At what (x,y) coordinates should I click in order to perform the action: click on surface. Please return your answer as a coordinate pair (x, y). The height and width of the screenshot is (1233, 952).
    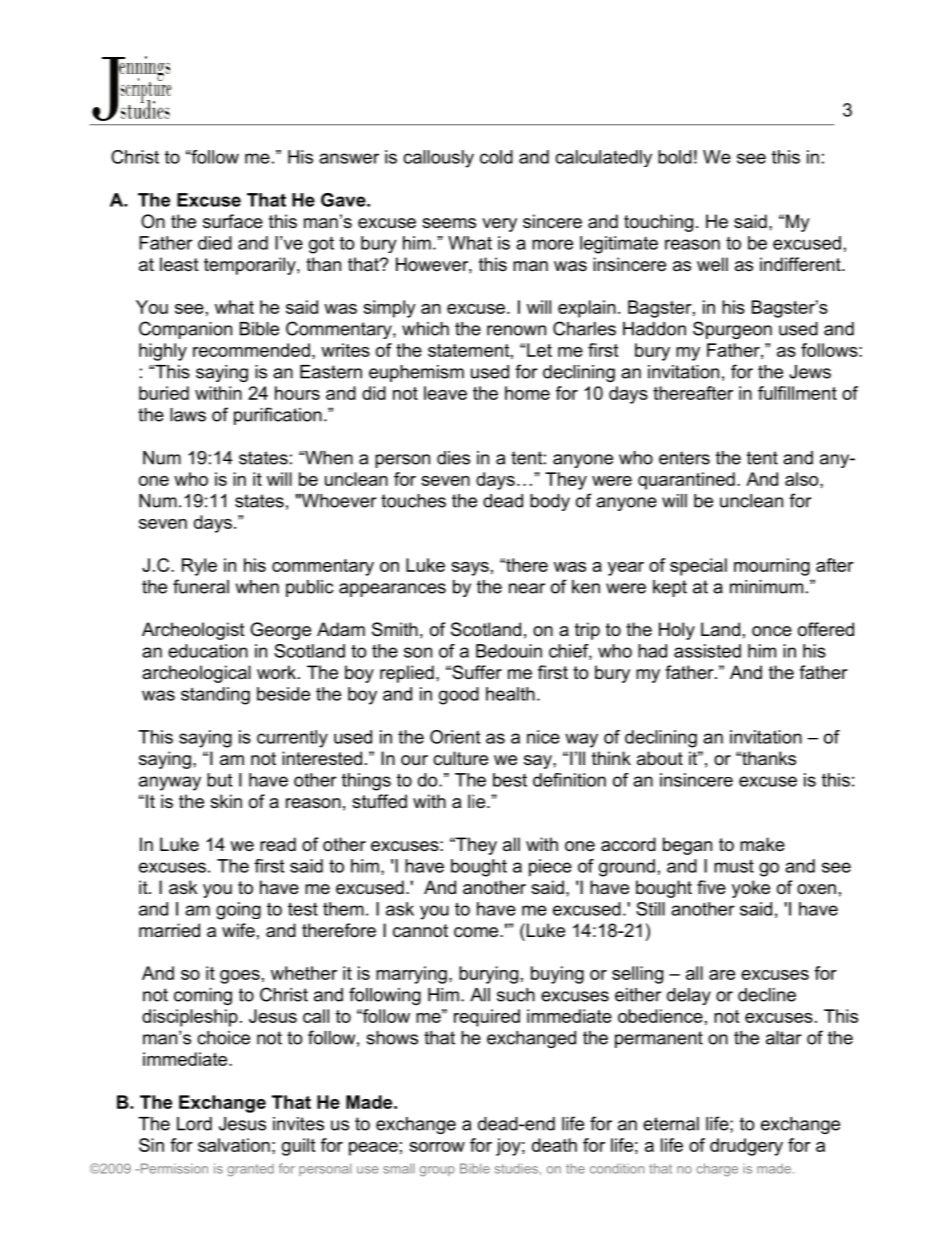
    Looking at the image, I should click on (233, 221).
